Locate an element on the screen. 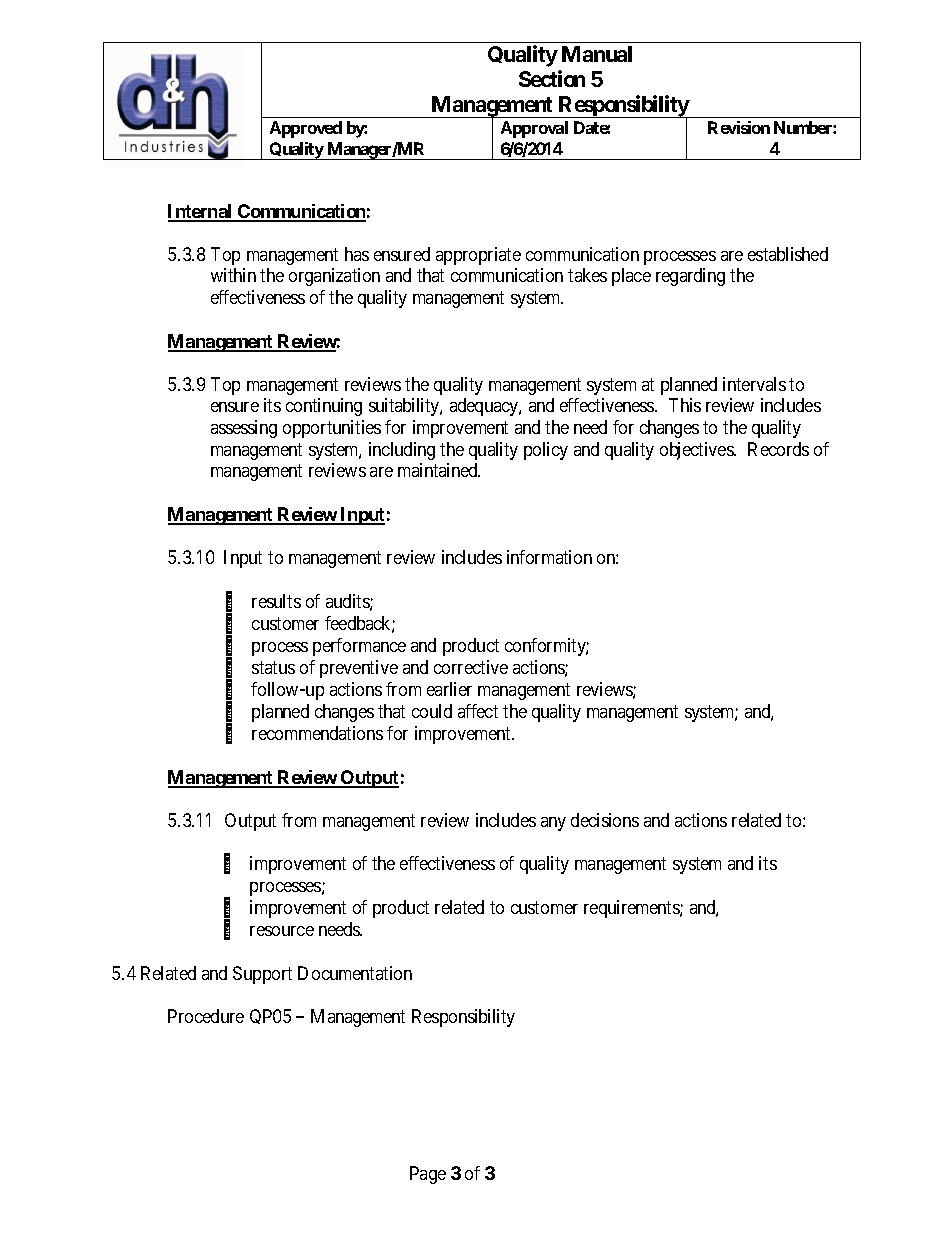 This screenshot has width=952, height=1233. Approved is located at coordinates (306, 129).
